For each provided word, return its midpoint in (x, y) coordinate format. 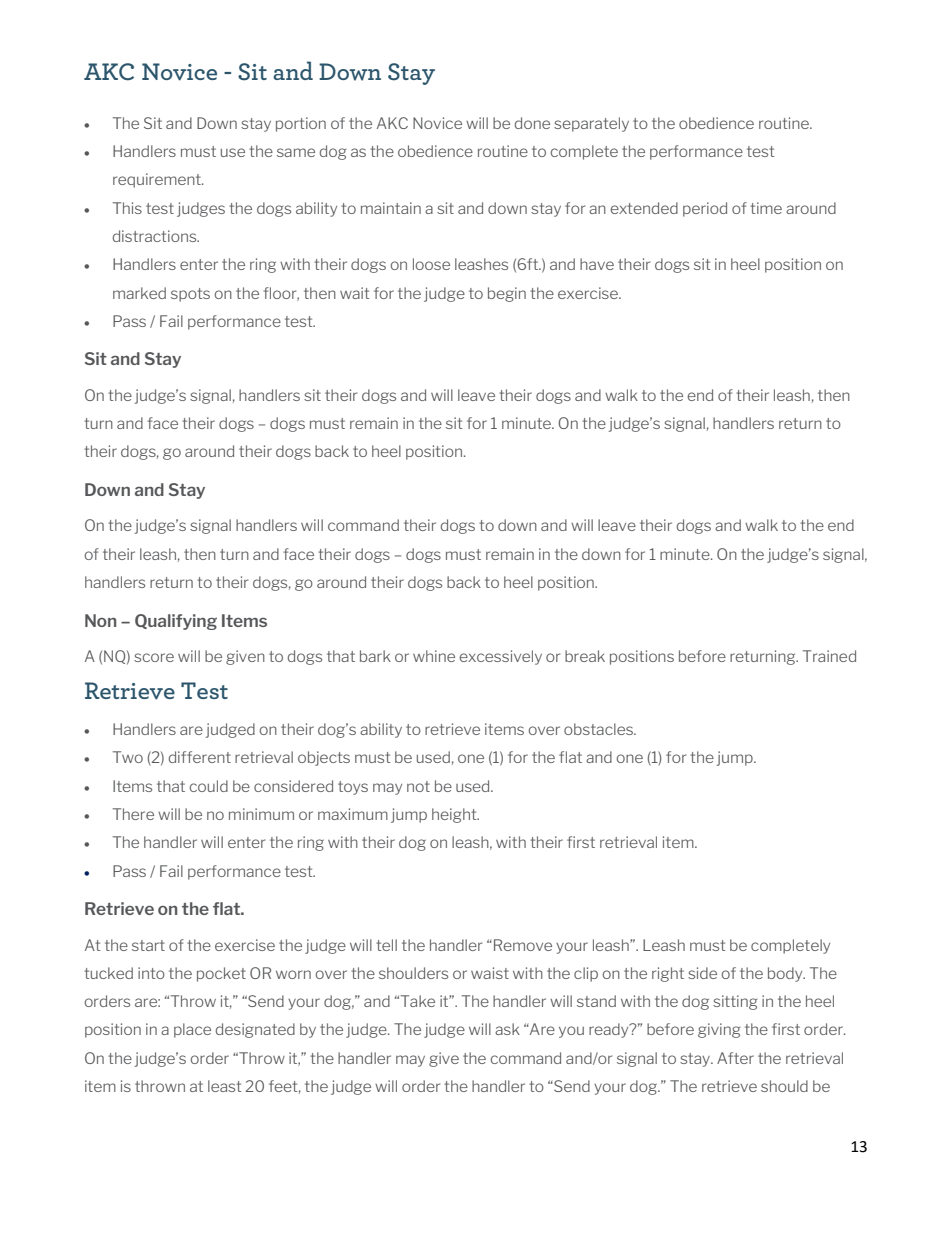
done (532, 123)
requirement (158, 180)
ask (507, 1029)
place (192, 1030)
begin (507, 294)
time (766, 208)
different (200, 757)
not (418, 786)
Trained (829, 656)
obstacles (599, 729)
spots (190, 295)
